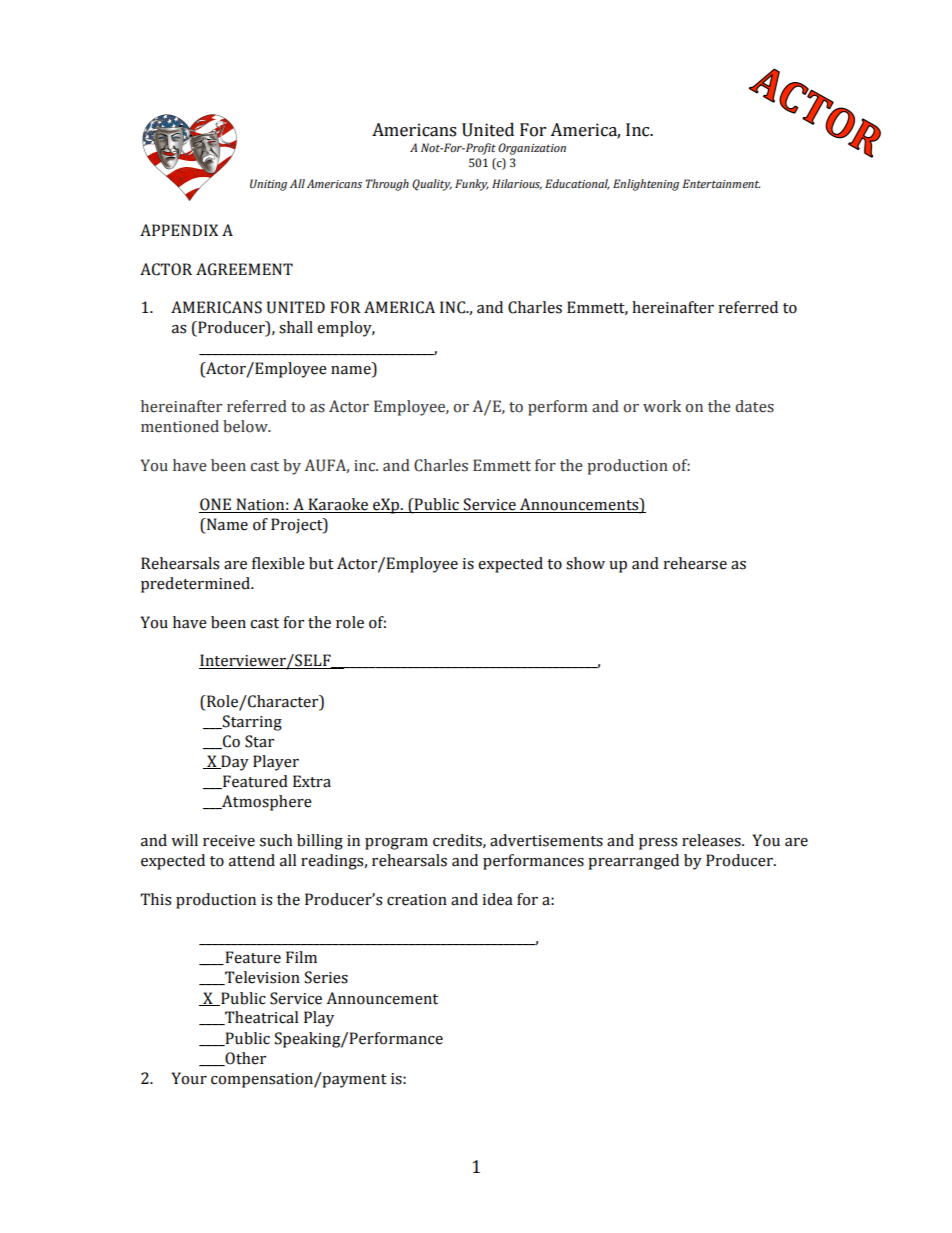 The height and width of the document is (1233, 952). I want to click on receive, so click(229, 841).
